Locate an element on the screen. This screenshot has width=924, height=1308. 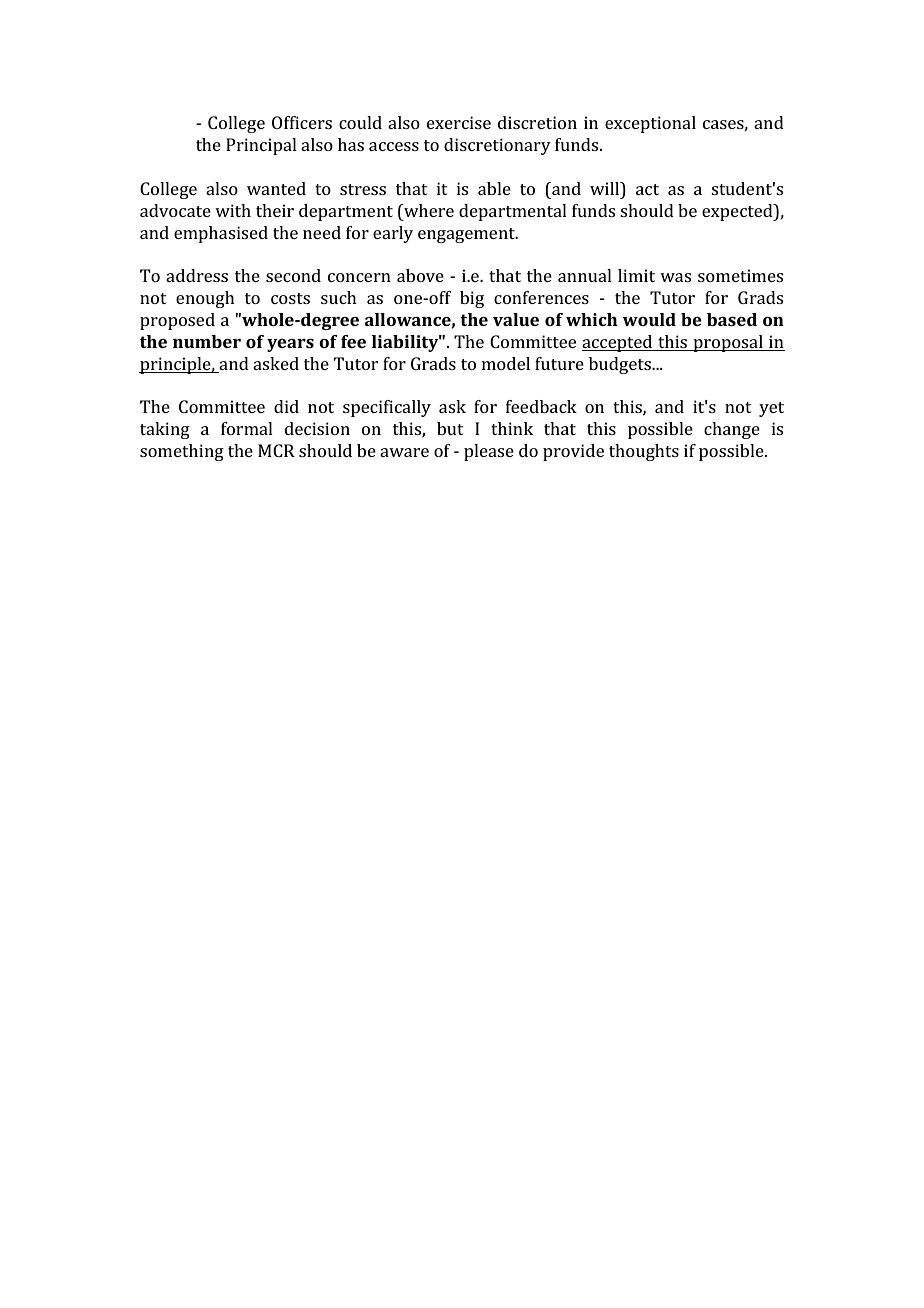
please is located at coordinates (489, 452).
